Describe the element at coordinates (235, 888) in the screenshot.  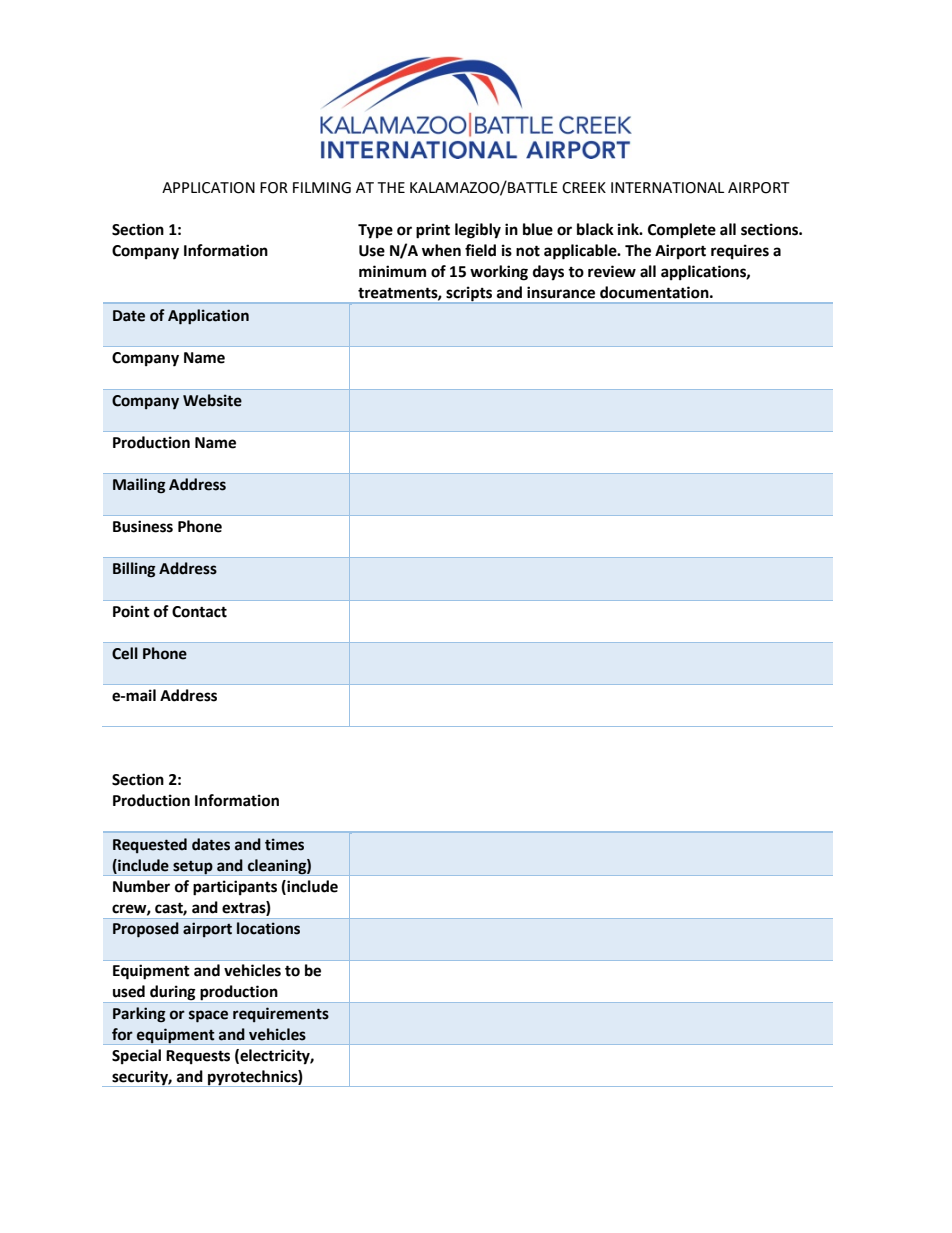
I see `participants` at that location.
